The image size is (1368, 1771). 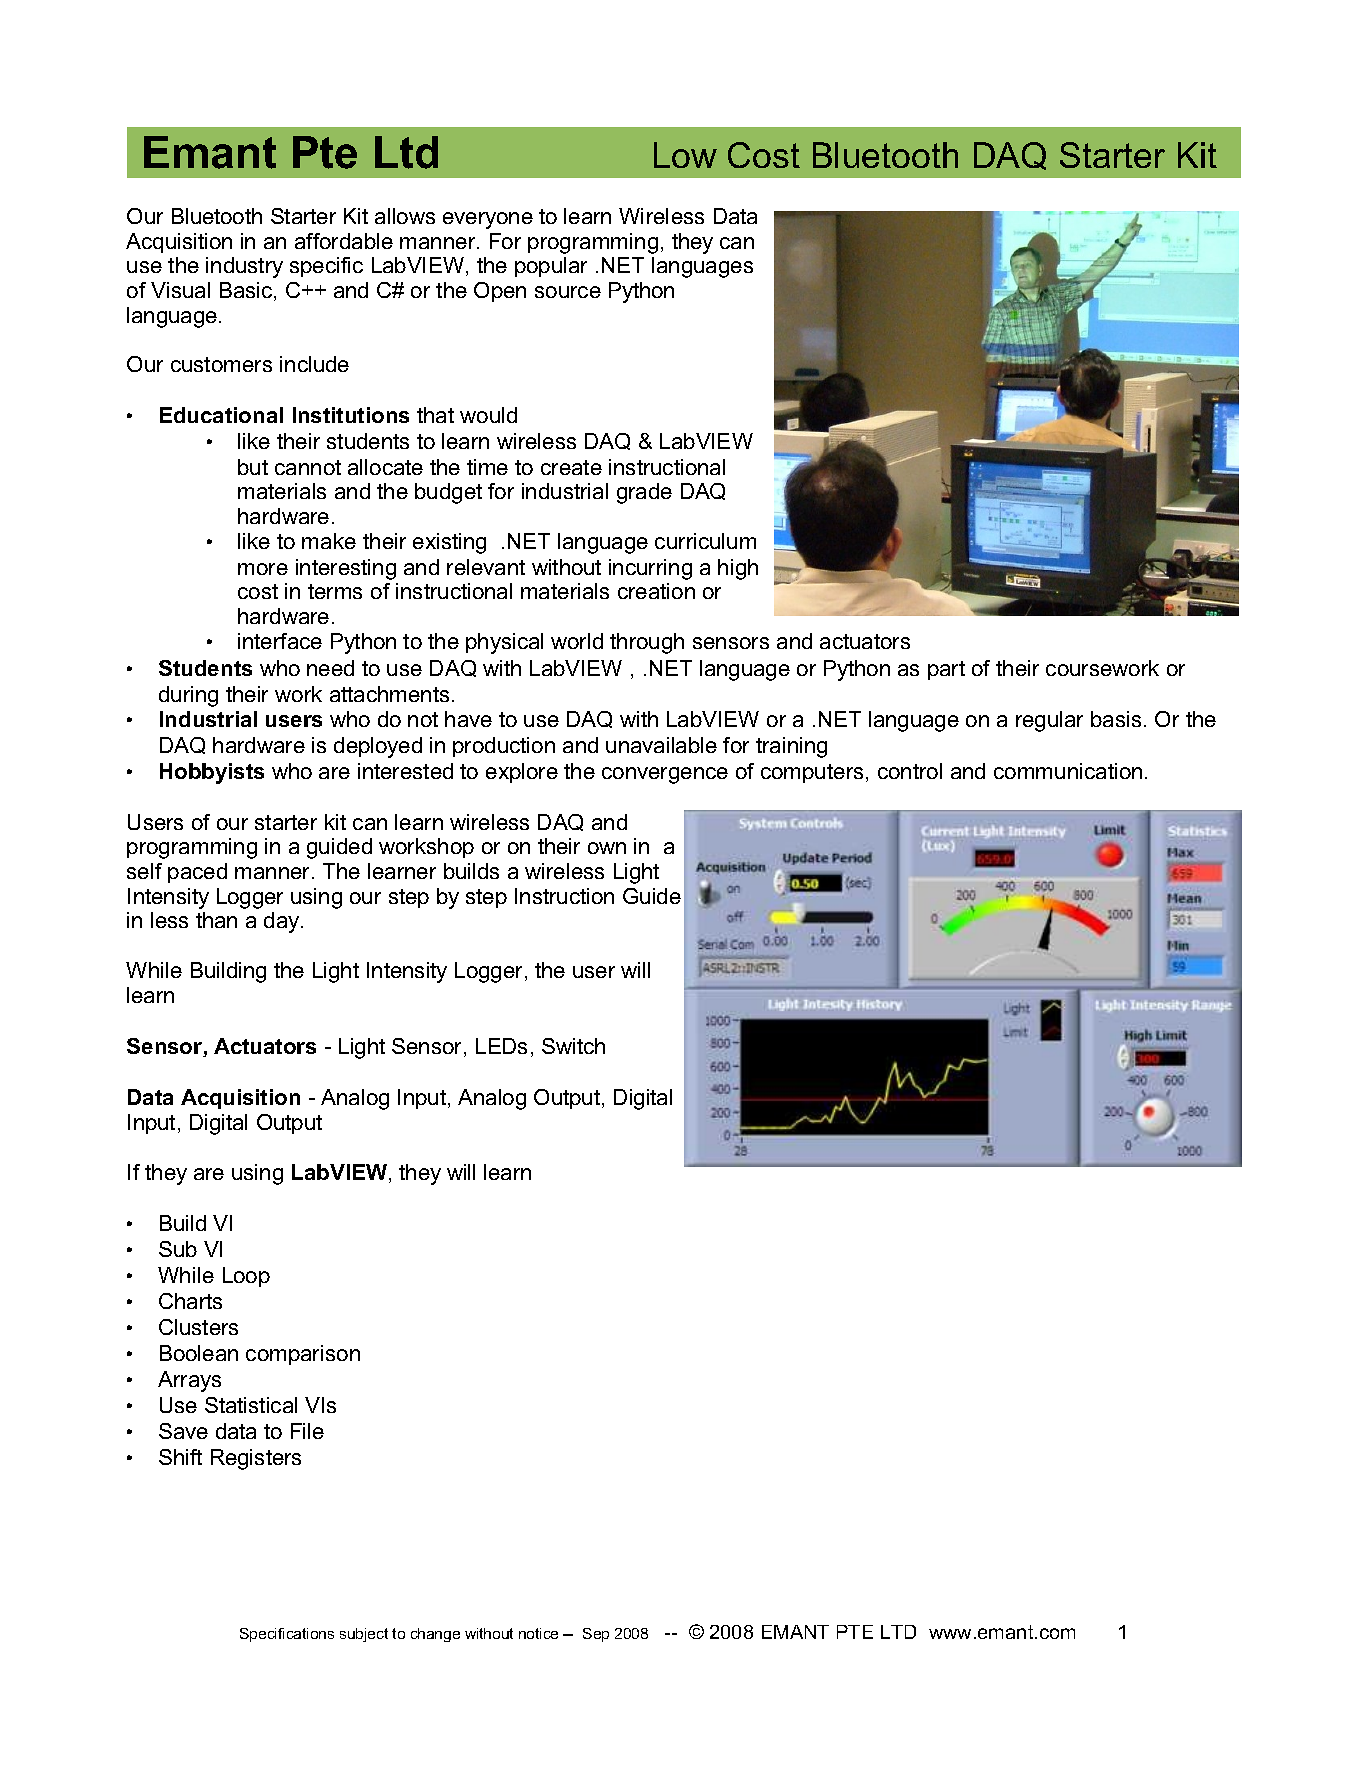 What do you see at coordinates (244, 267) in the document?
I see `industry` at bounding box center [244, 267].
